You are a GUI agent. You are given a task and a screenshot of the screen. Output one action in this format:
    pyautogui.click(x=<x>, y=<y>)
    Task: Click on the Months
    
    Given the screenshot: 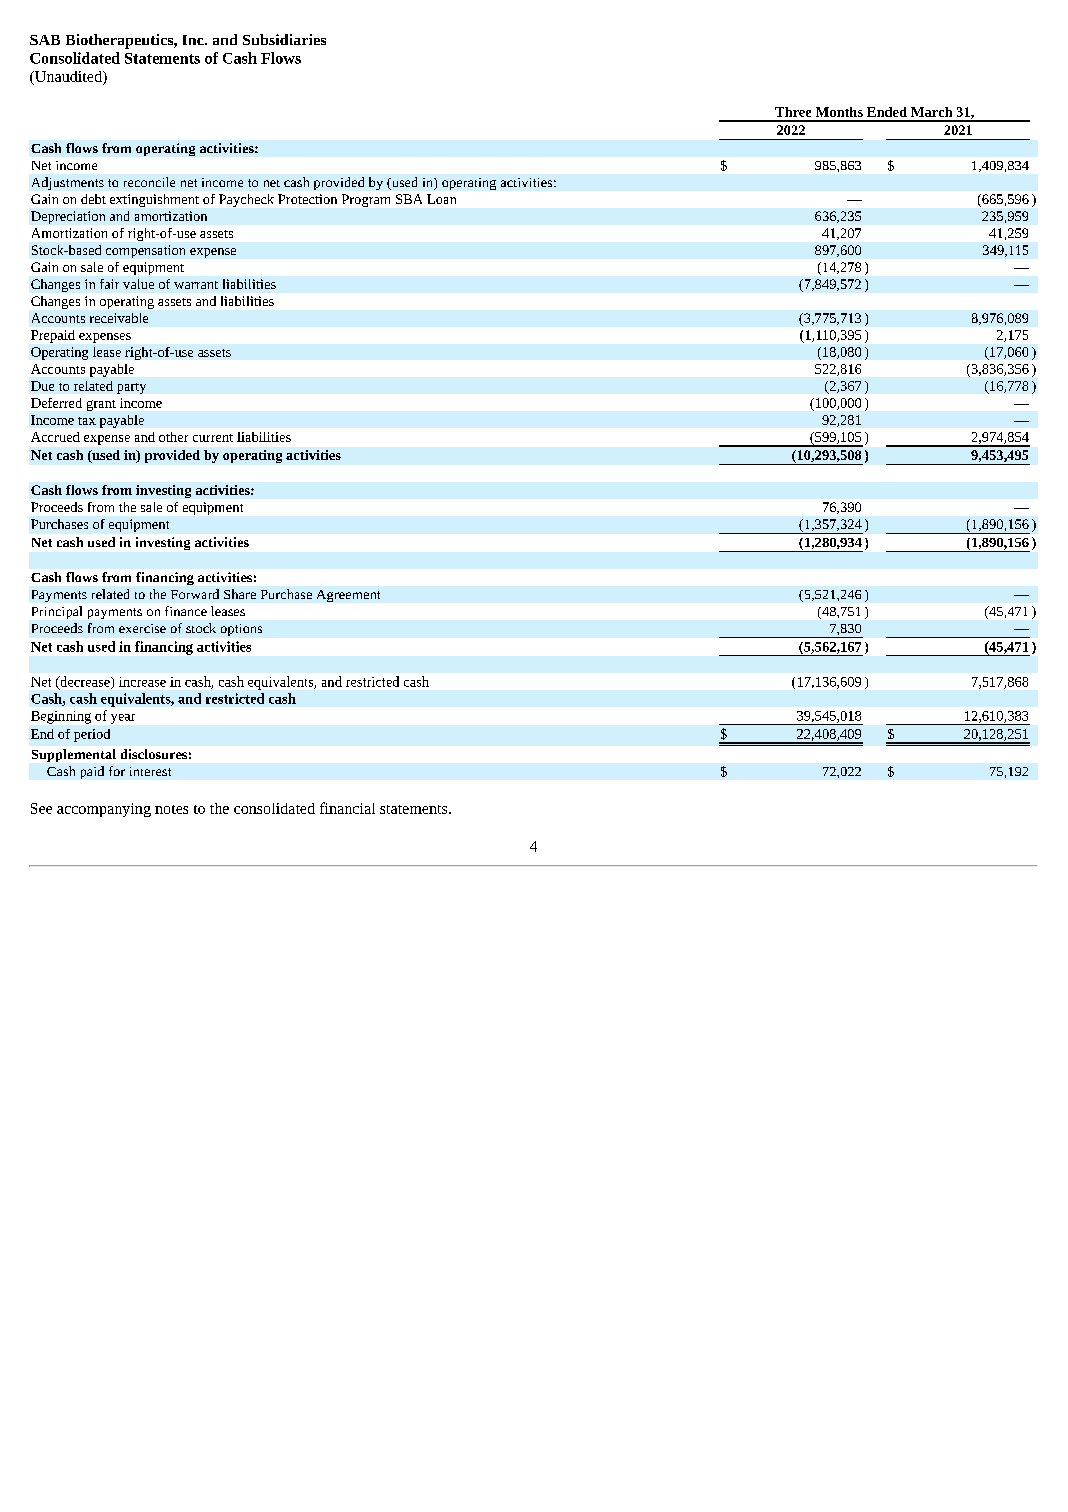 What is the action you would take?
    pyautogui.click(x=839, y=112)
